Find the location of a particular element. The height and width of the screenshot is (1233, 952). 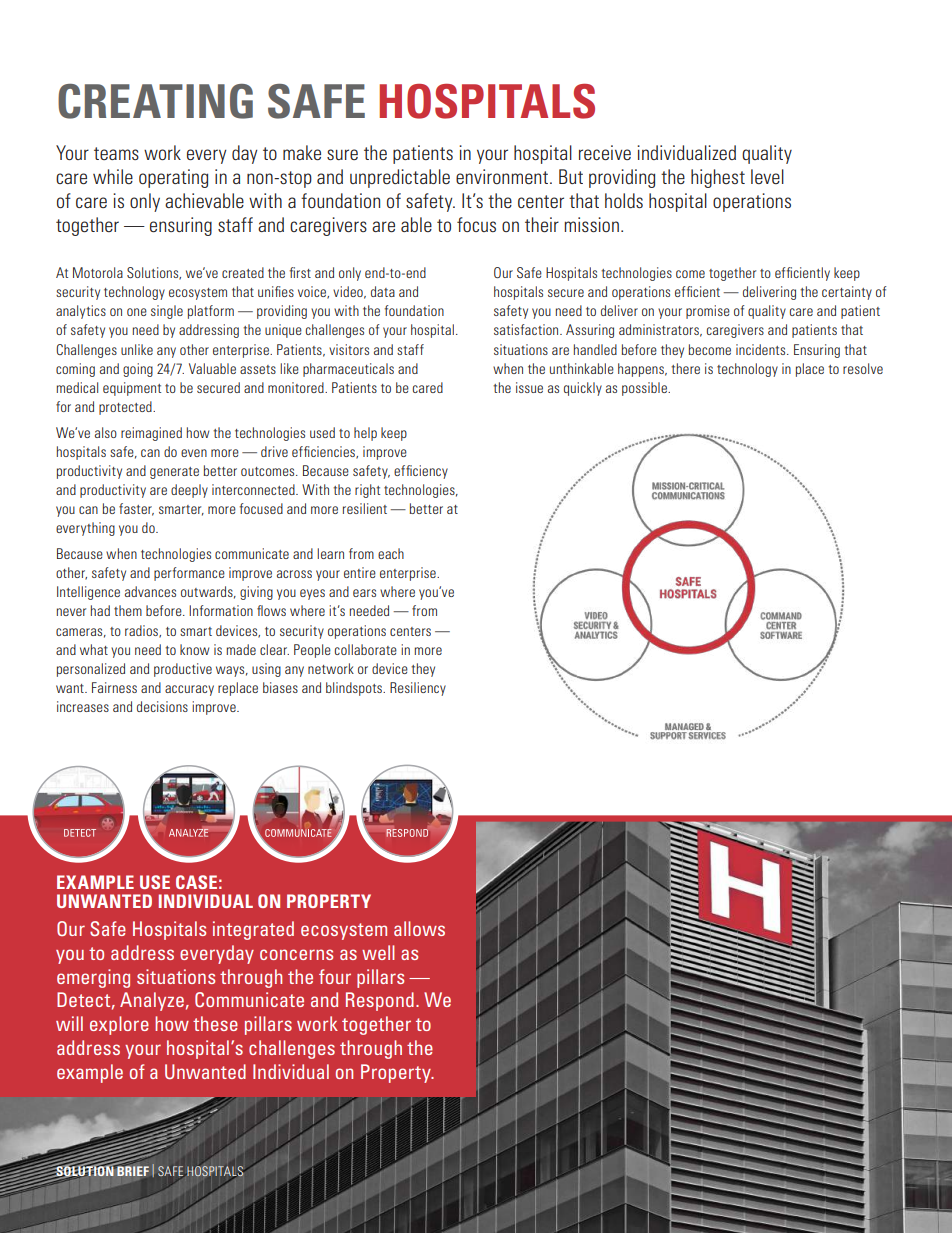

there is located at coordinates (685, 368).
